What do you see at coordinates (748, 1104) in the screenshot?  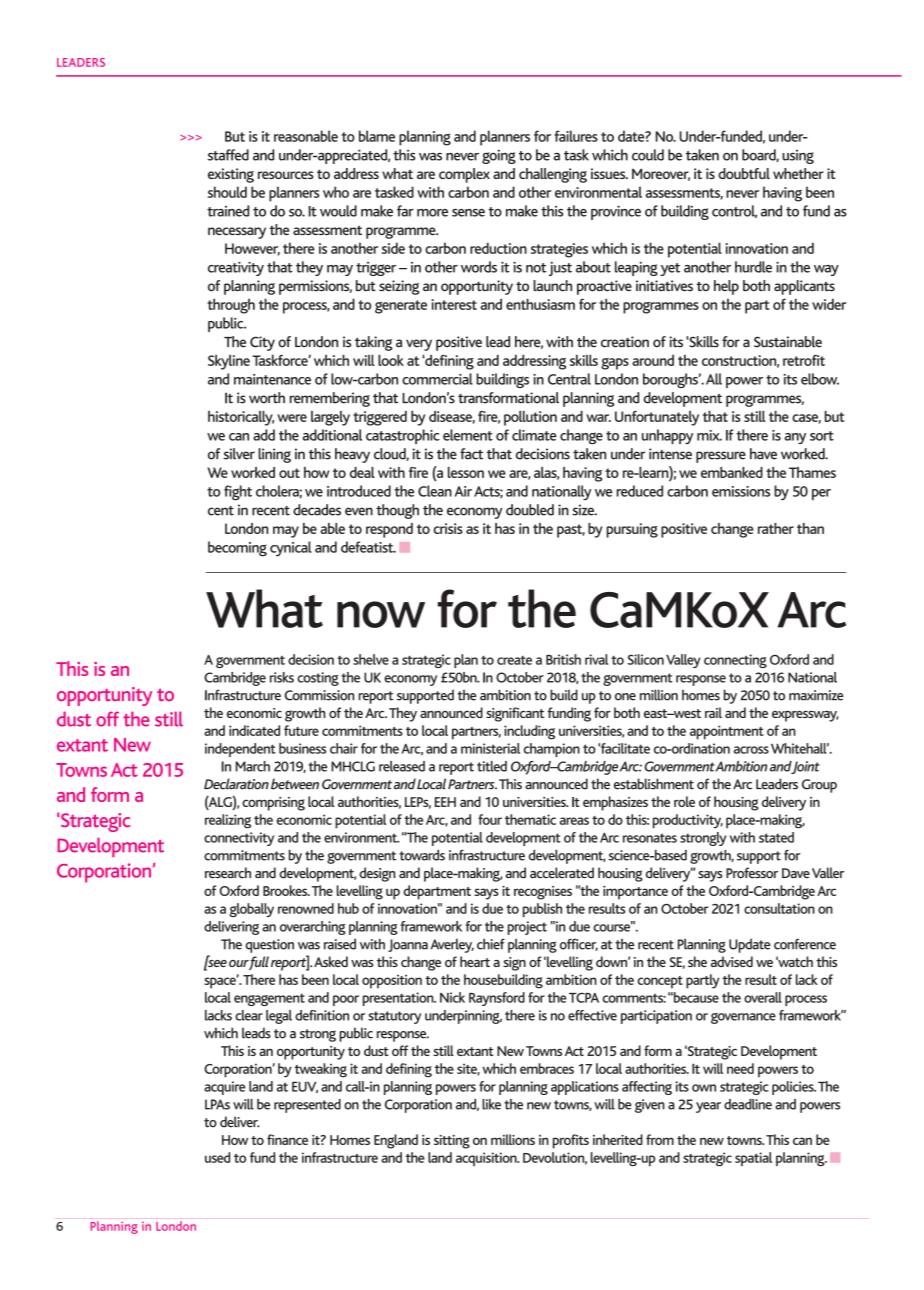 I see `deadline` at bounding box center [748, 1104].
